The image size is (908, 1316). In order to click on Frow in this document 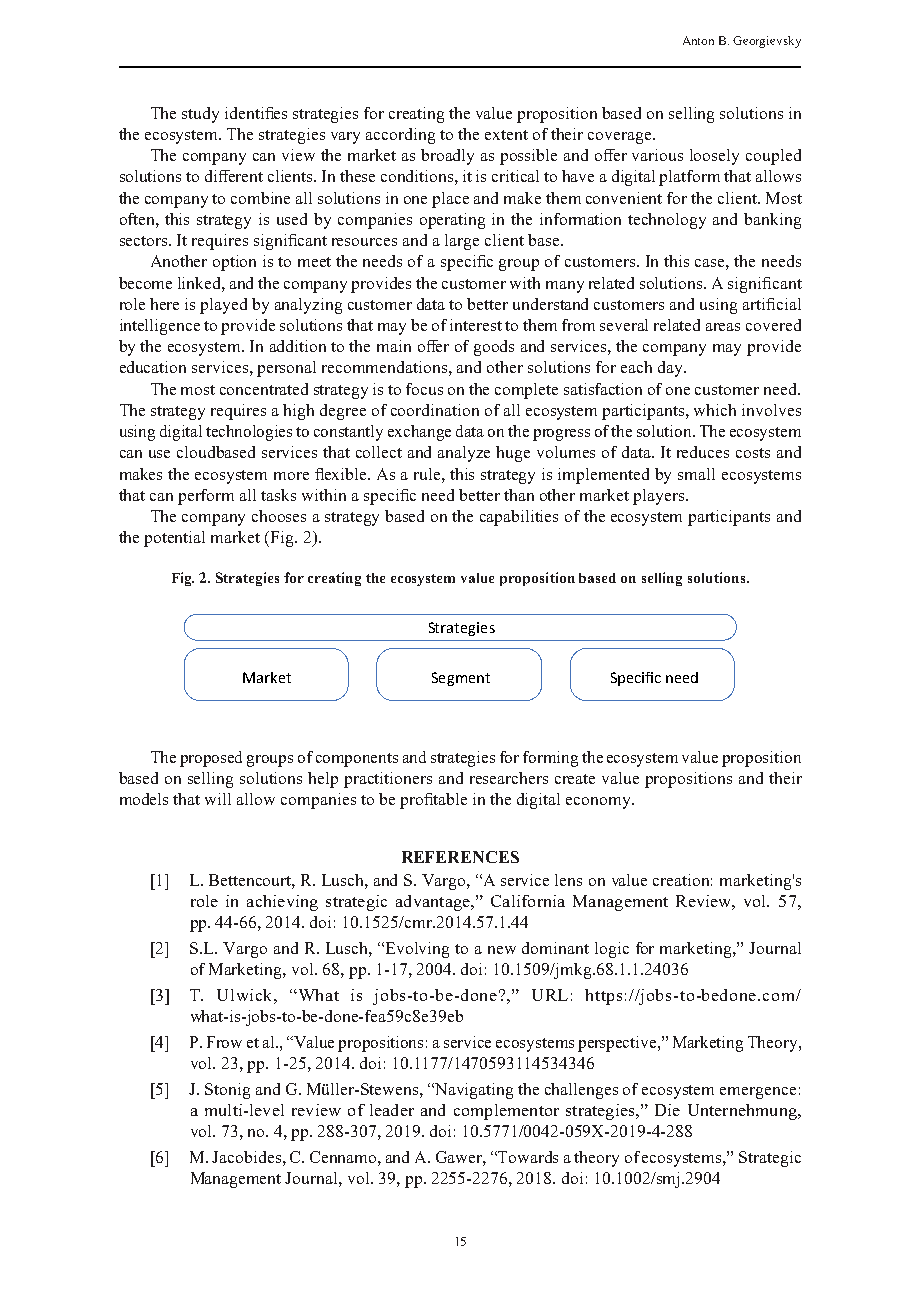, I will do `click(224, 1042)`.
